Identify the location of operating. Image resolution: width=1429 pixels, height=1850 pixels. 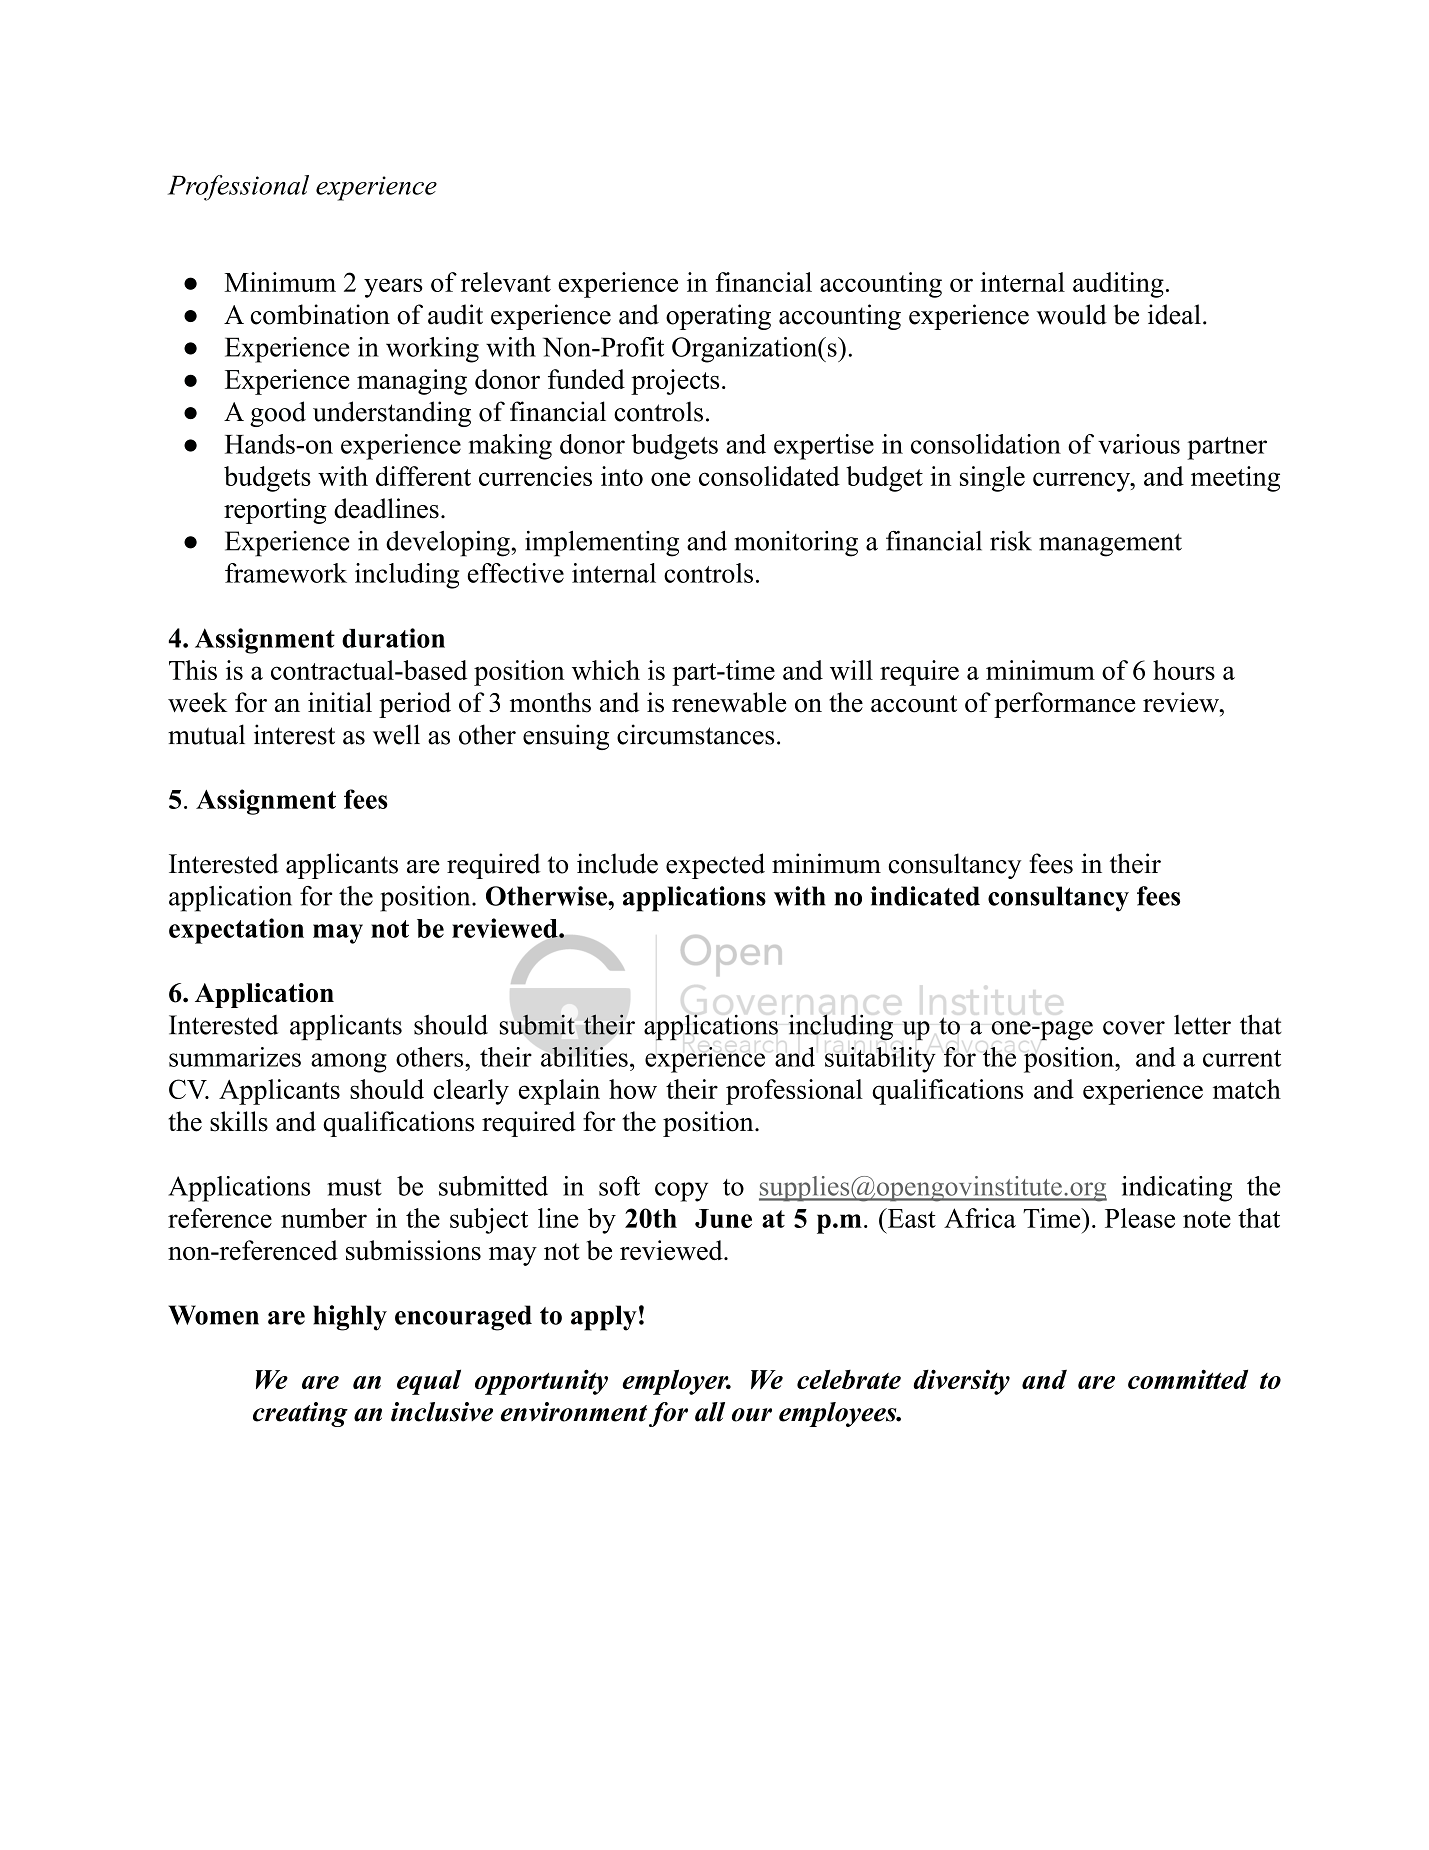
(718, 317).
